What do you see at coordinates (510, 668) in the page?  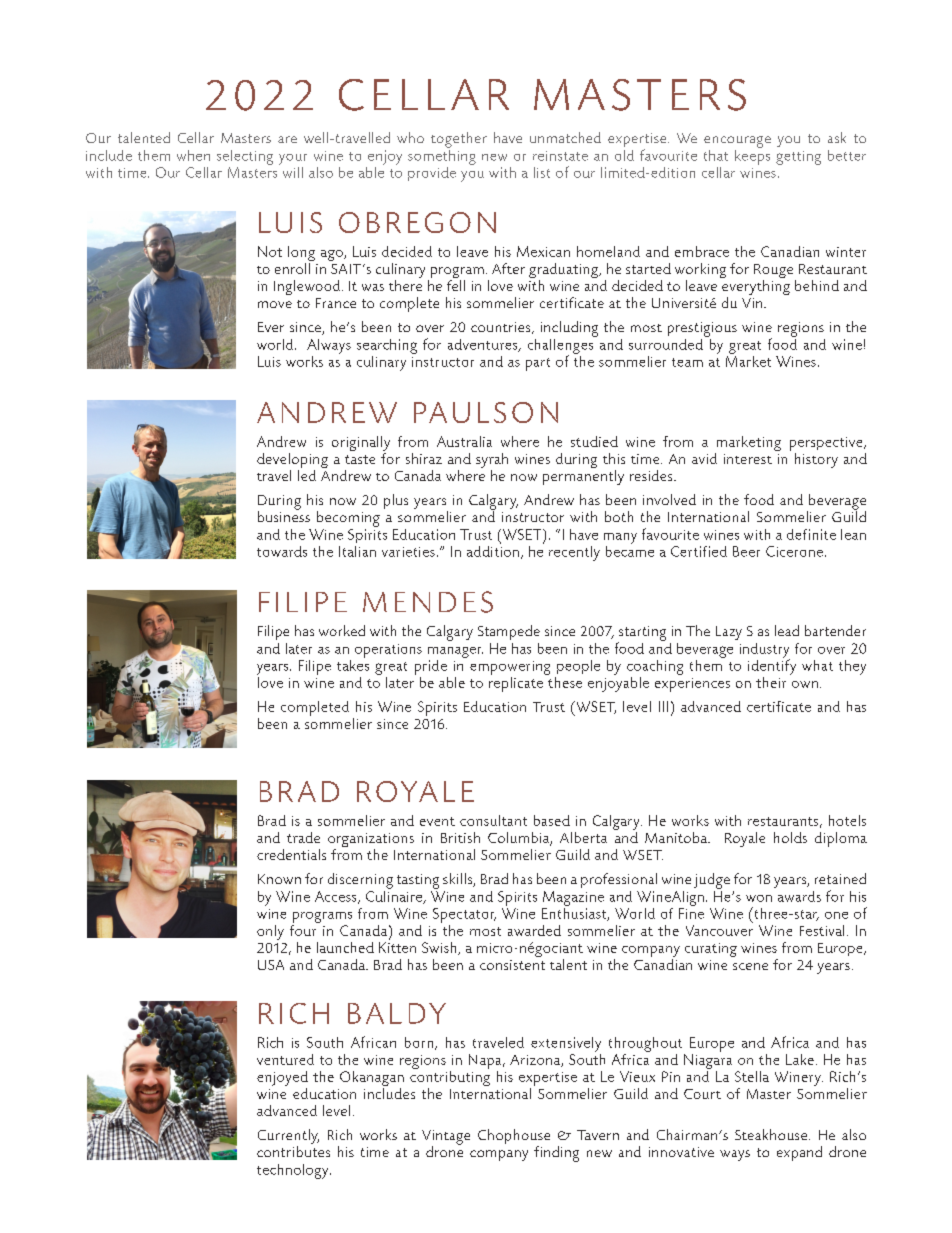 I see `empowering` at bounding box center [510, 668].
